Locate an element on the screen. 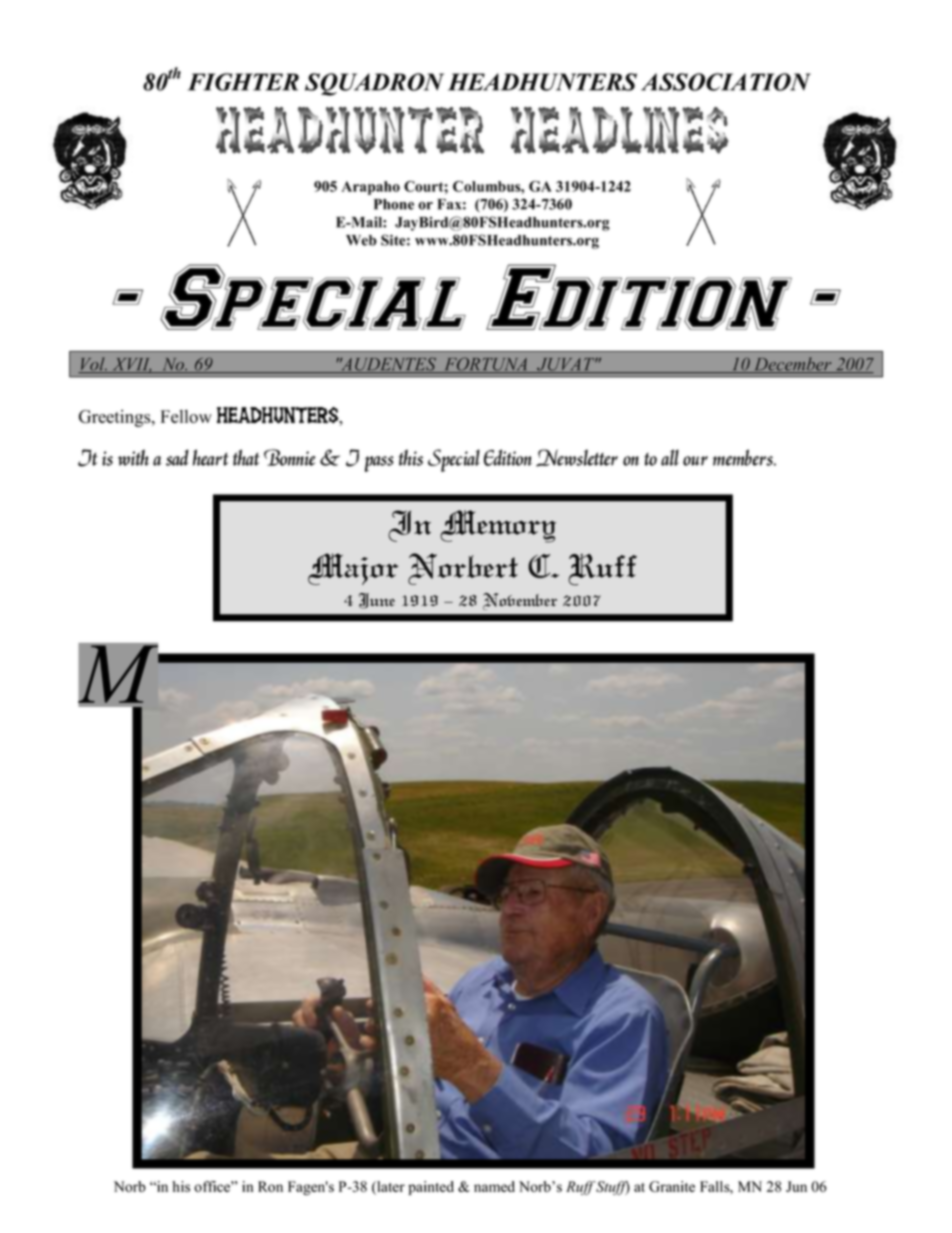  XVII is located at coordinates (131, 365).
